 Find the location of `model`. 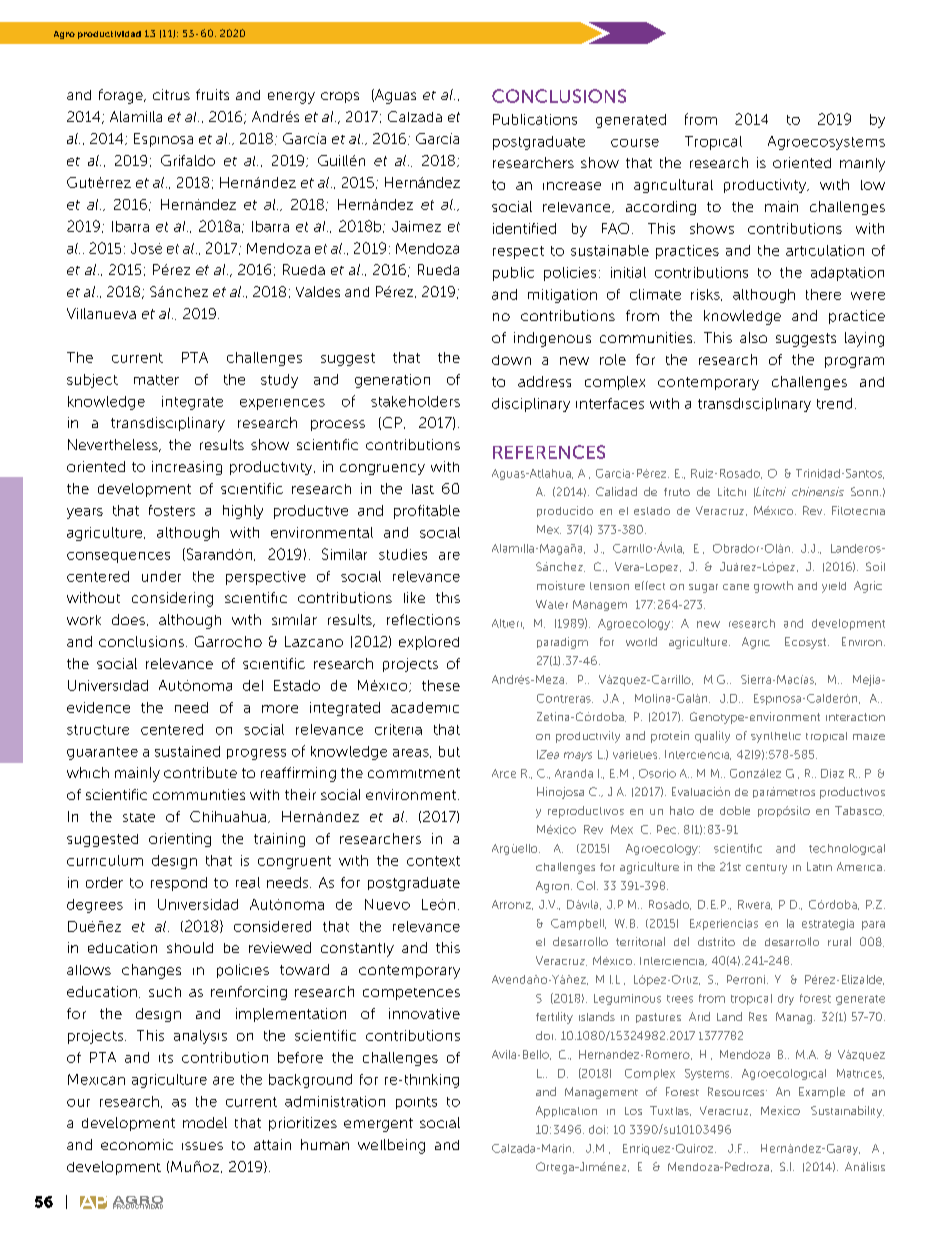

model is located at coordinates (205, 1122).
